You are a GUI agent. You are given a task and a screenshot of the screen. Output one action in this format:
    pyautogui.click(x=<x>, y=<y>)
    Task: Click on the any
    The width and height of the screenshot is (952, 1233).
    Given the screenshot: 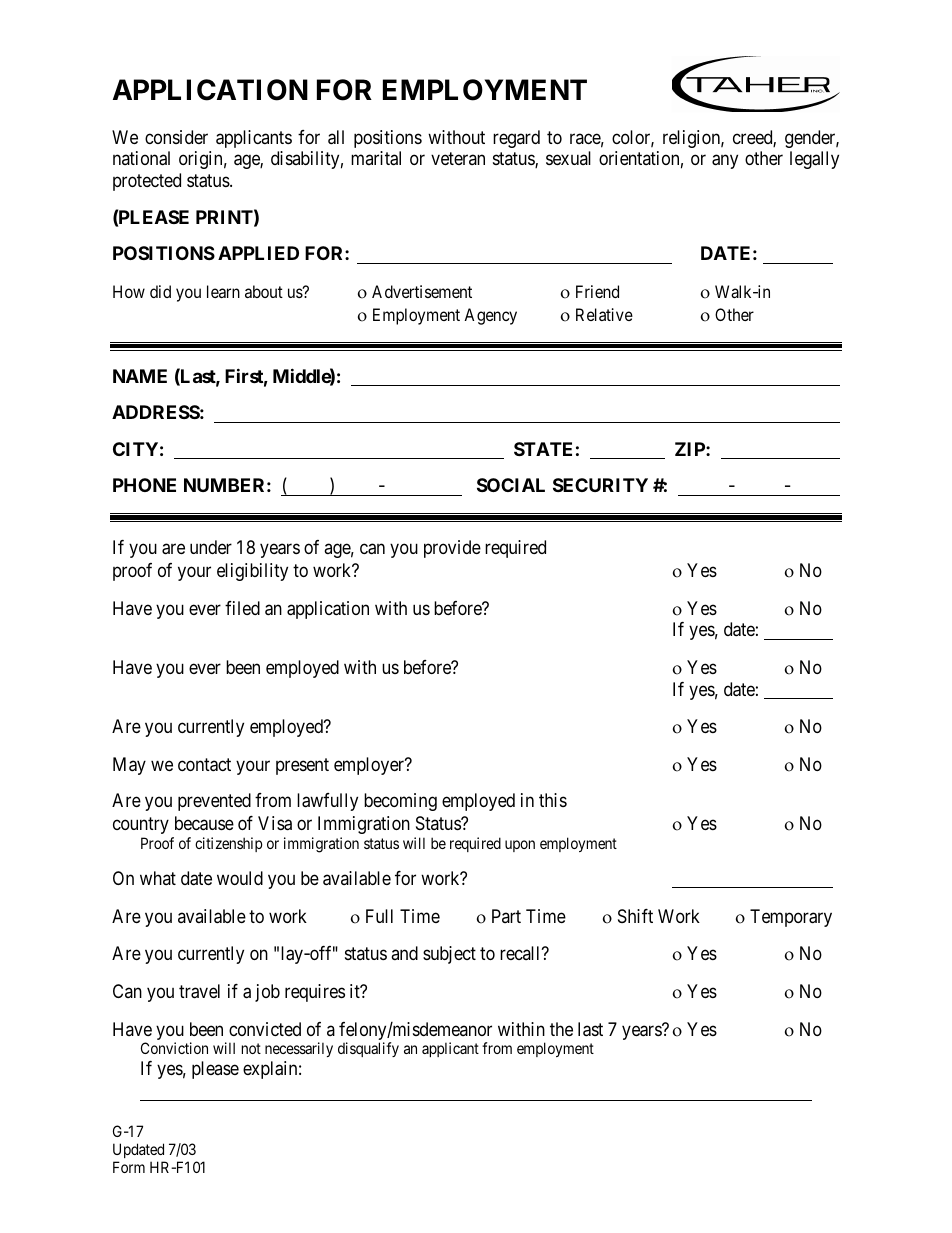 What is the action you would take?
    pyautogui.click(x=725, y=162)
